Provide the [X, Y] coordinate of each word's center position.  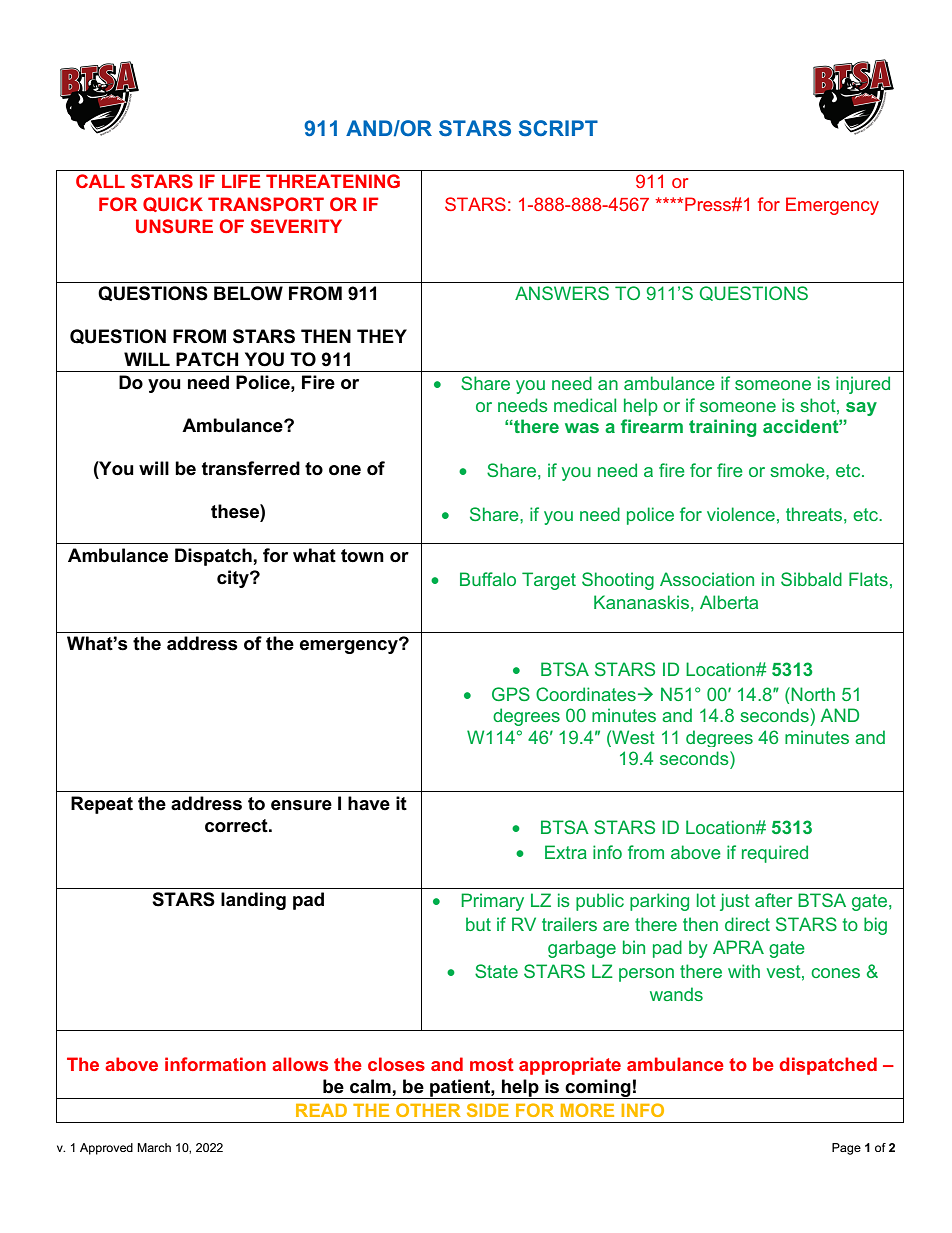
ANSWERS [562, 293]
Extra [566, 852]
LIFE [241, 181]
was [582, 428]
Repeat [102, 805]
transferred [251, 468]
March [154, 1147]
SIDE [488, 1110]
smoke [798, 470]
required [775, 854]
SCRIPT [558, 128]
